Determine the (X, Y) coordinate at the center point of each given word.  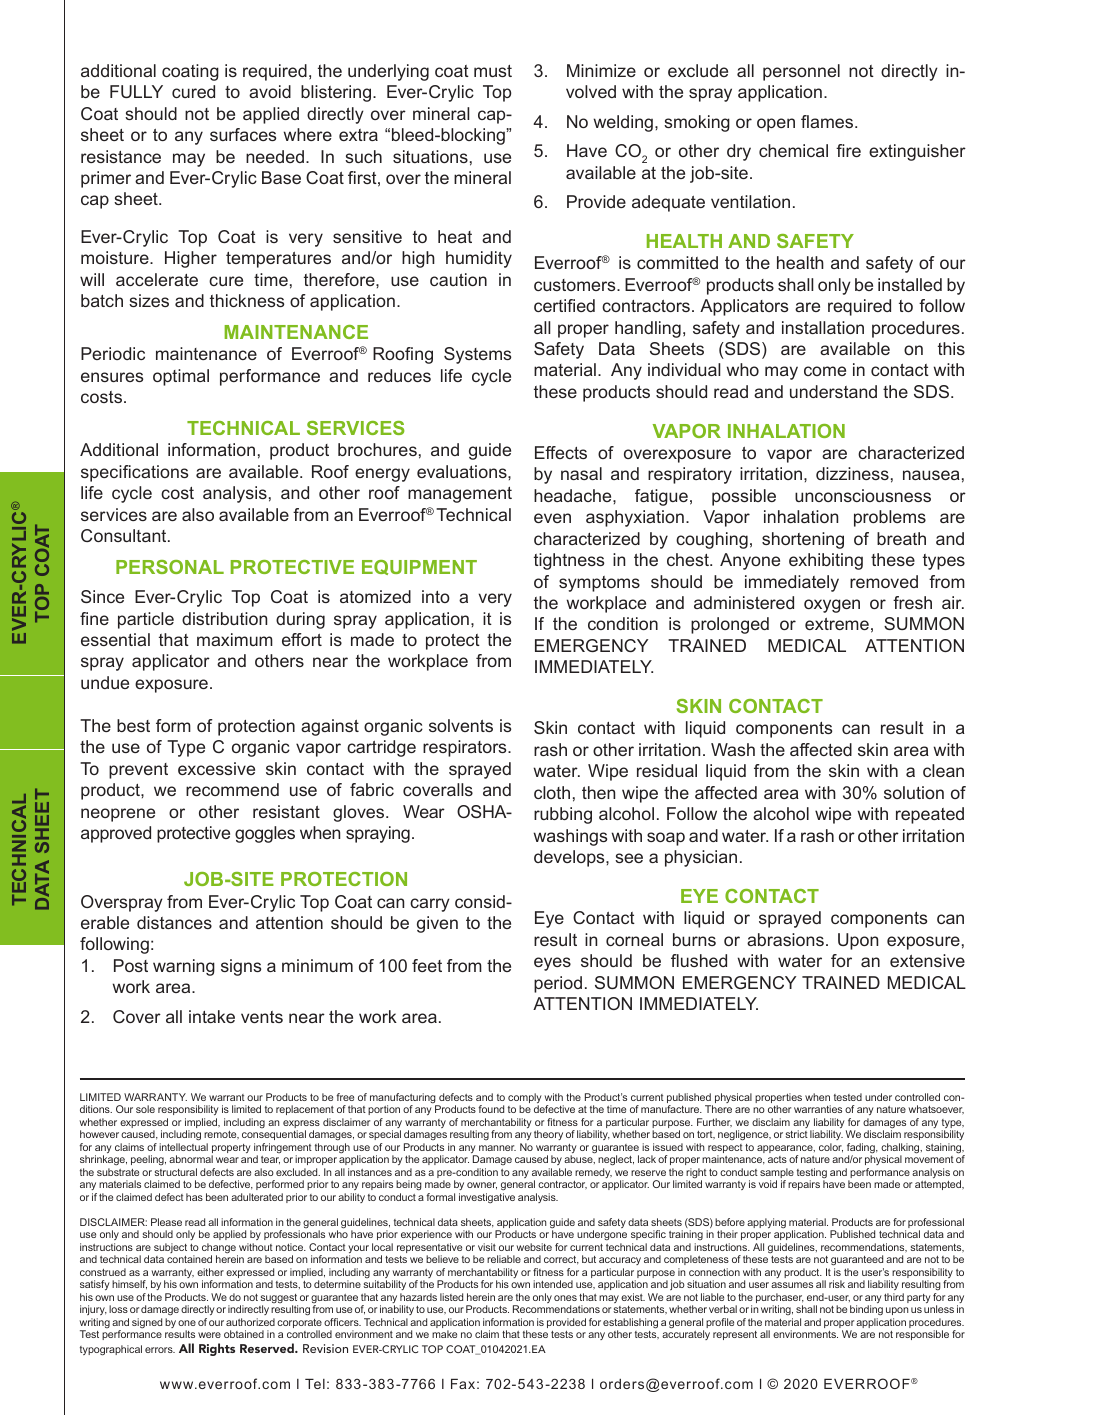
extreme (837, 624)
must (493, 71)
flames (828, 121)
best (133, 725)
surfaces (243, 134)
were (209, 1335)
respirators (466, 748)
